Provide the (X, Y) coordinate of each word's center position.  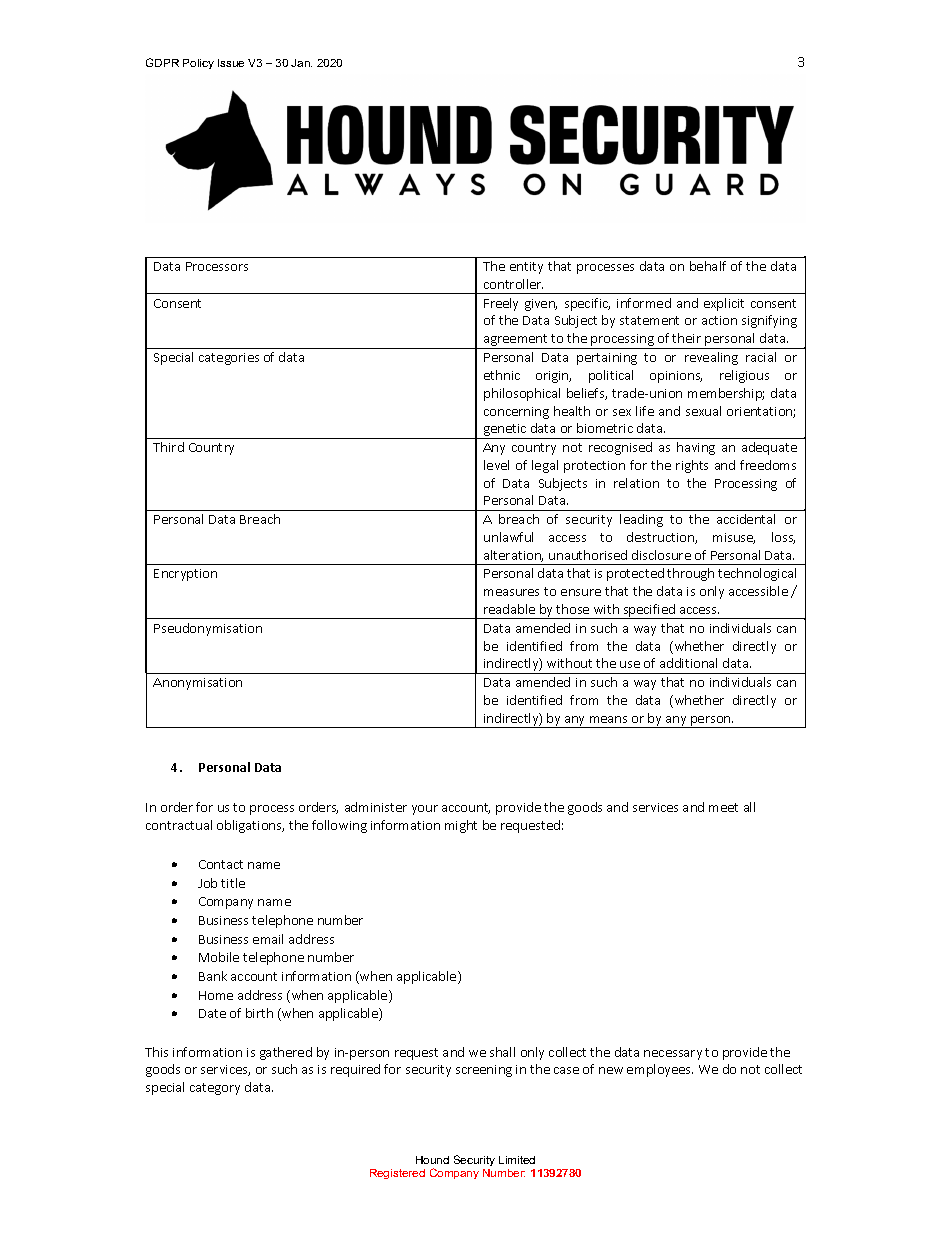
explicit (724, 304)
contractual (179, 825)
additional (688, 663)
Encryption (185, 575)
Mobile (219, 957)
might (461, 826)
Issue (231, 63)
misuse (734, 538)
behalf (708, 266)
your (425, 810)
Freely (501, 304)
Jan (301, 63)
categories (229, 359)
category (215, 1089)
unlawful (508, 537)
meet (723, 807)
